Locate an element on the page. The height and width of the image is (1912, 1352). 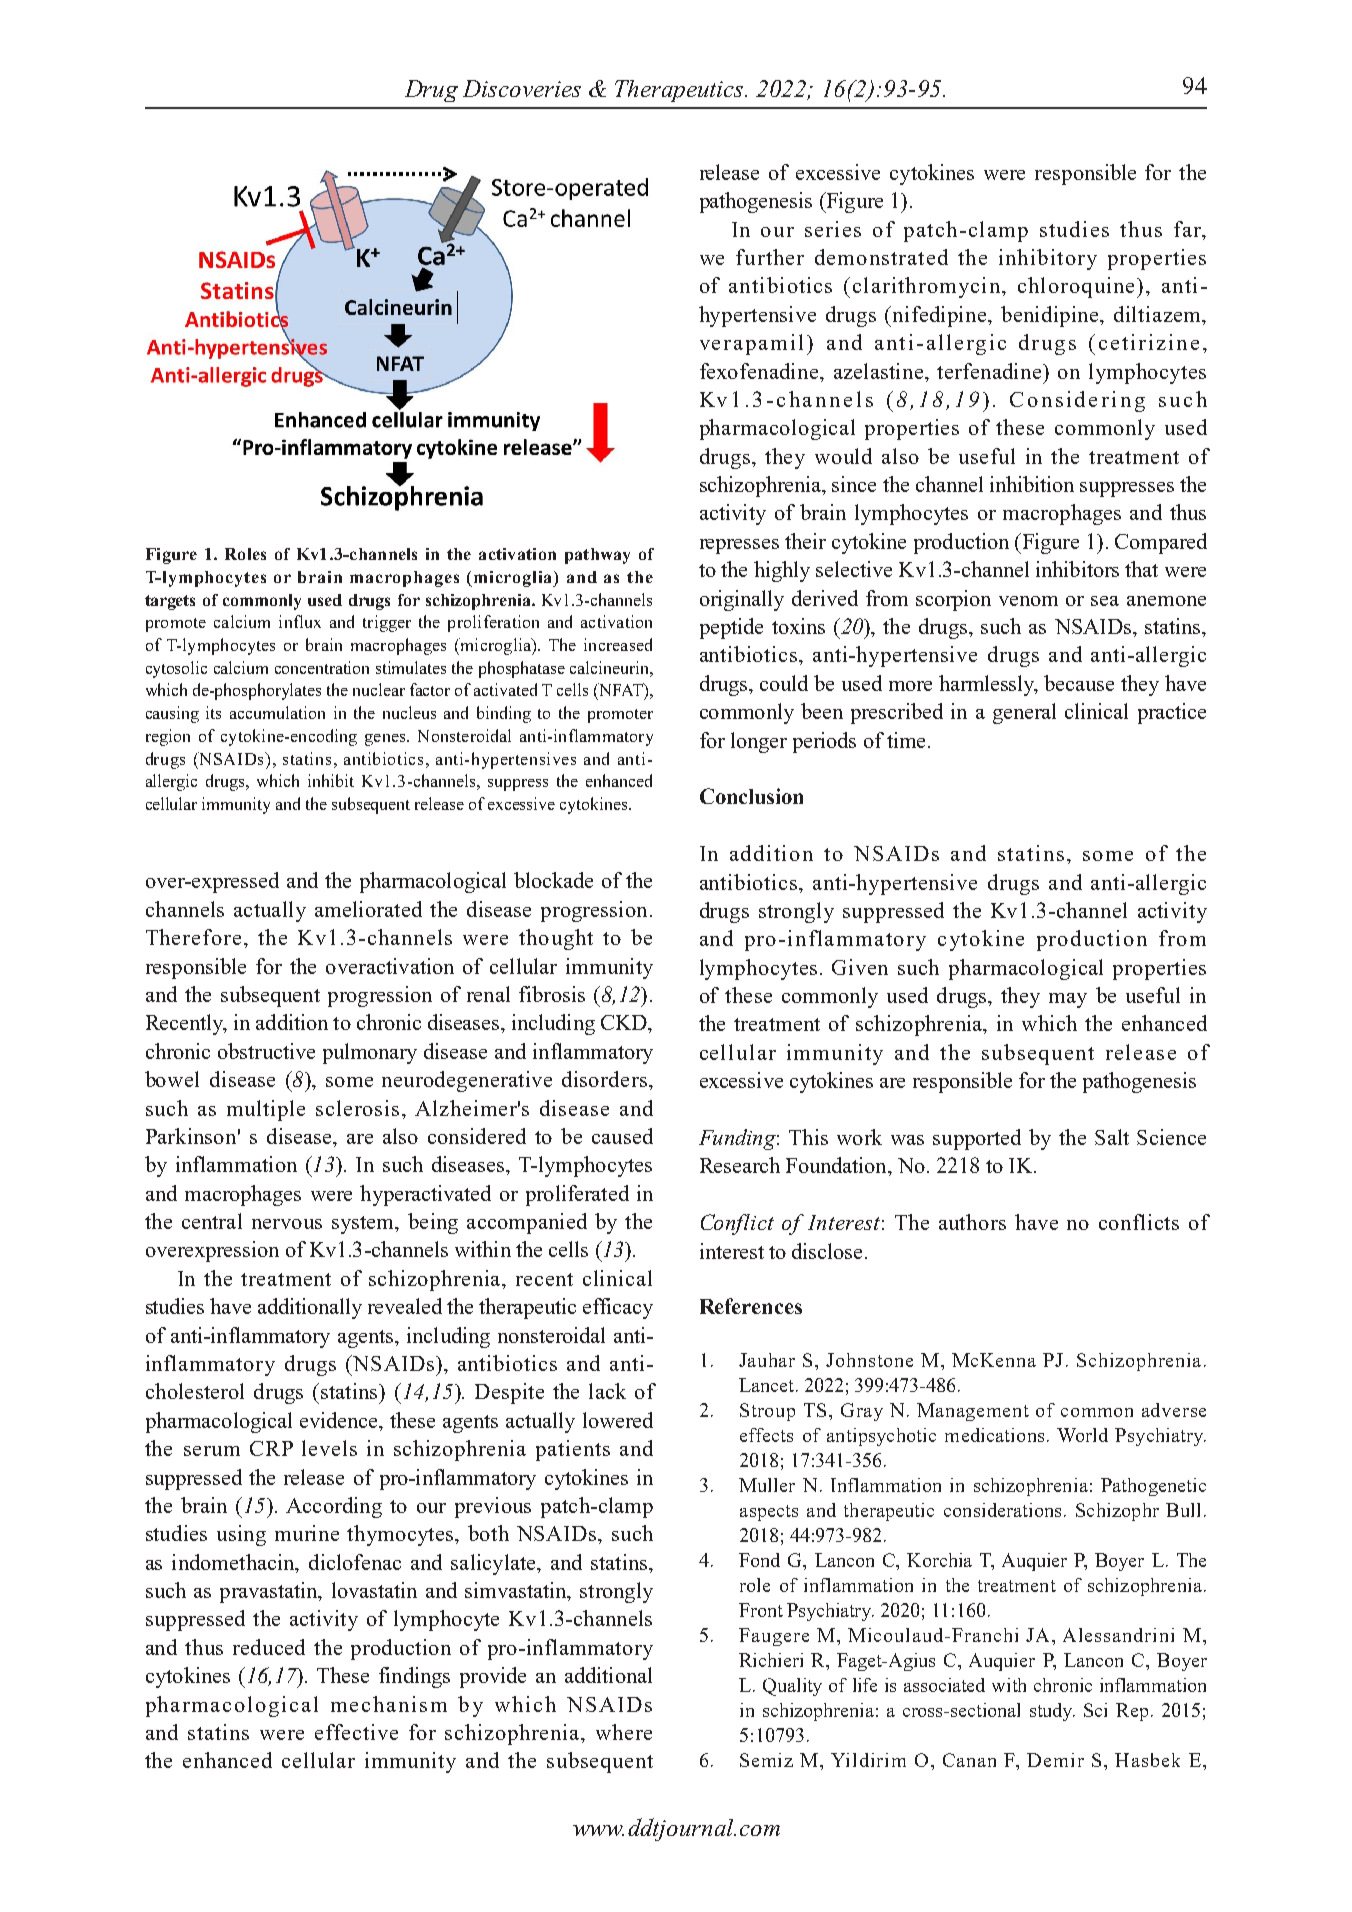
Salt is located at coordinates (1112, 1137).
